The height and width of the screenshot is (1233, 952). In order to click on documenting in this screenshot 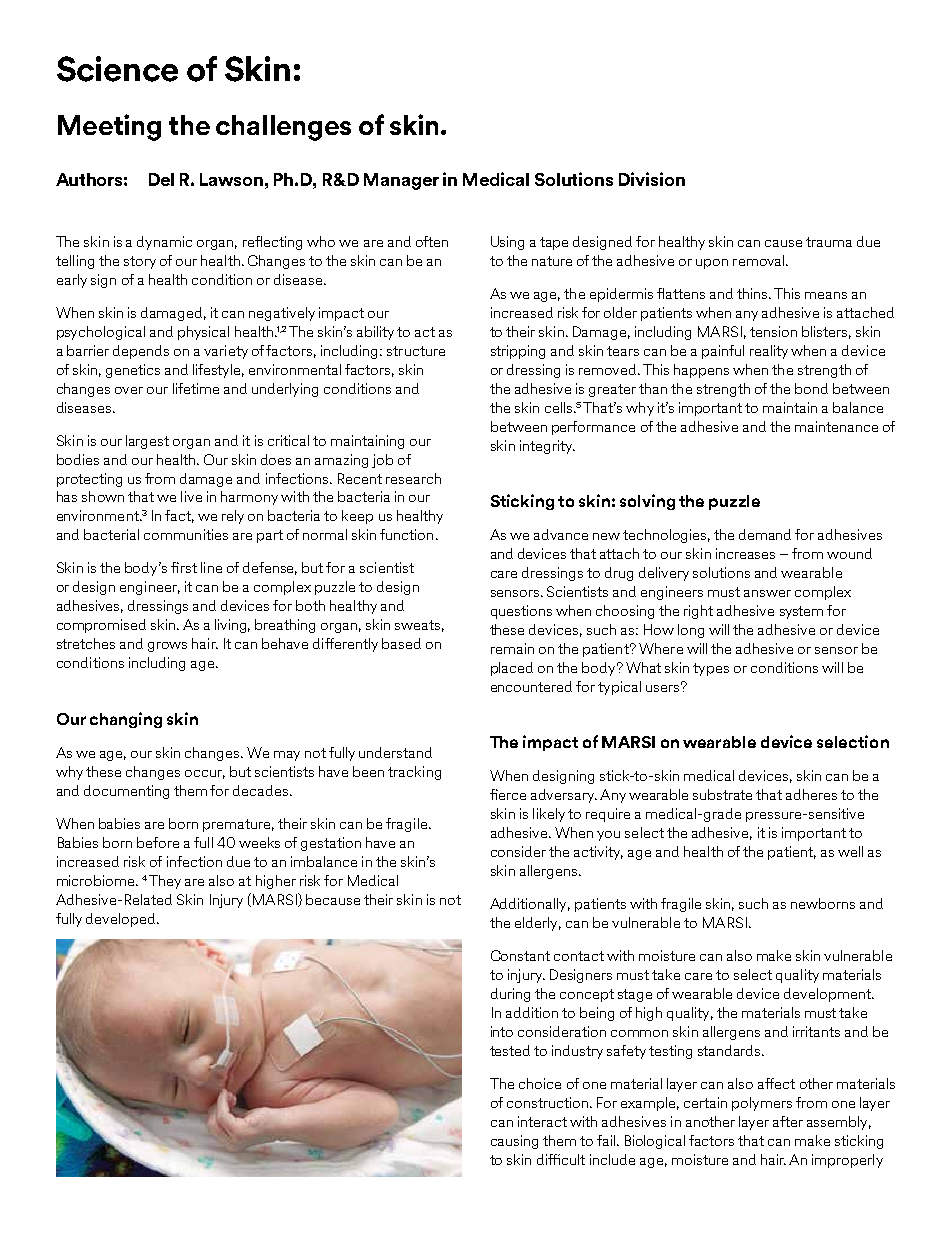, I will do `click(126, 792)`.
